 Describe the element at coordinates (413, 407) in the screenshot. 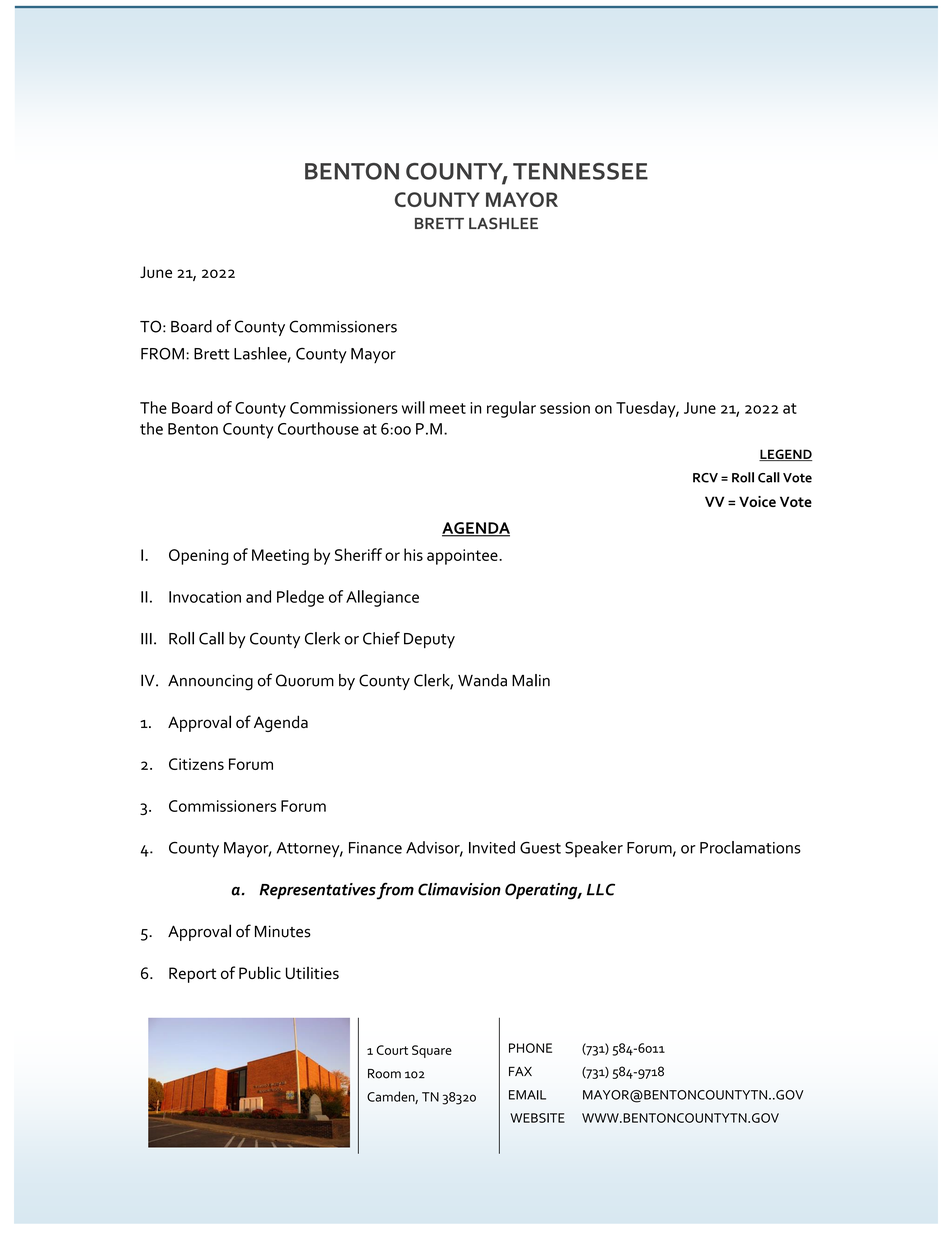

I see `will` at that location.
